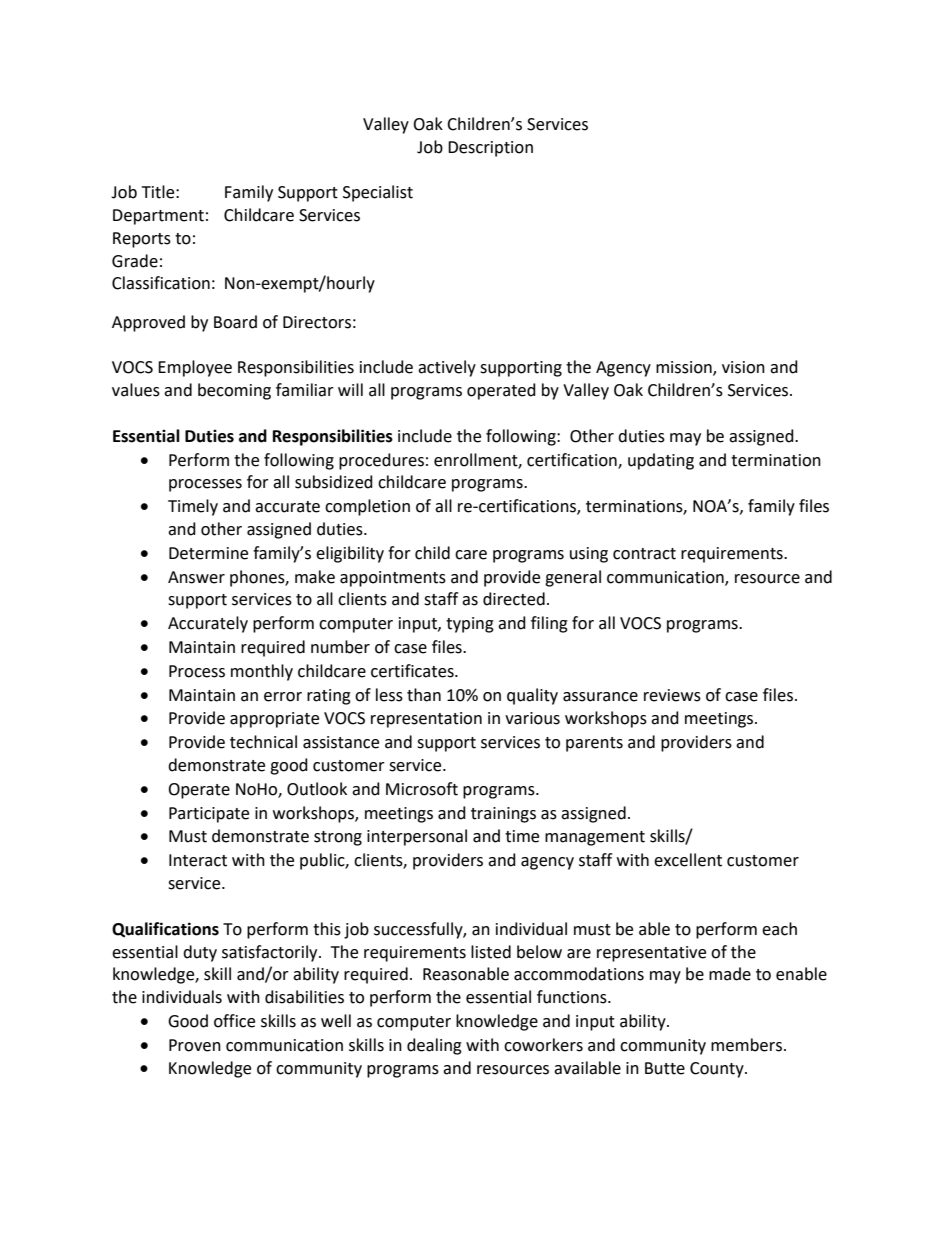 The height and width of the screenshot is (1233, 952). Describe the element at coordinates (195, 1045) in the screenshot. I see `Proven` at that location.
